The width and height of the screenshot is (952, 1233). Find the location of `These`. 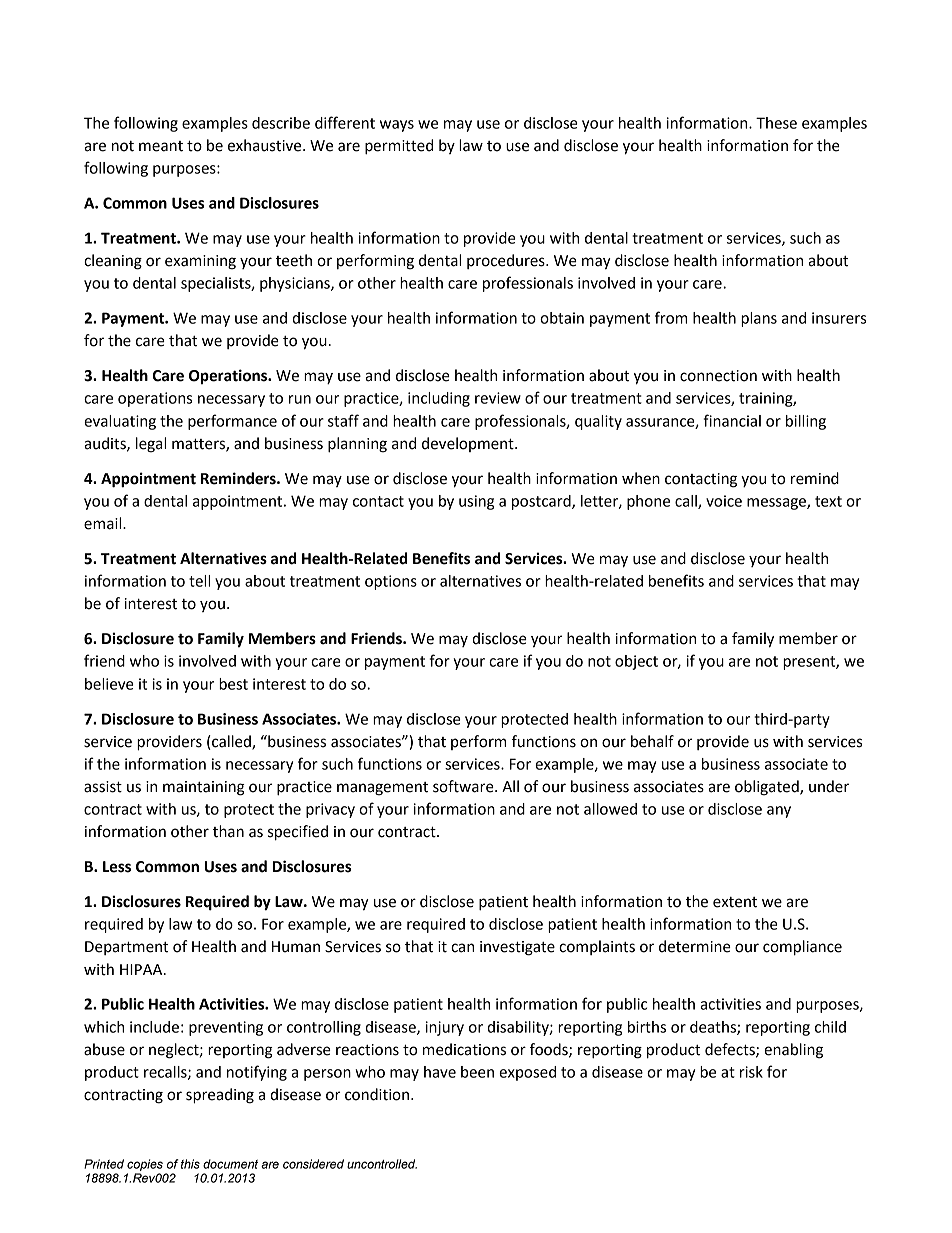

These is located at coordinates (776, 123).
